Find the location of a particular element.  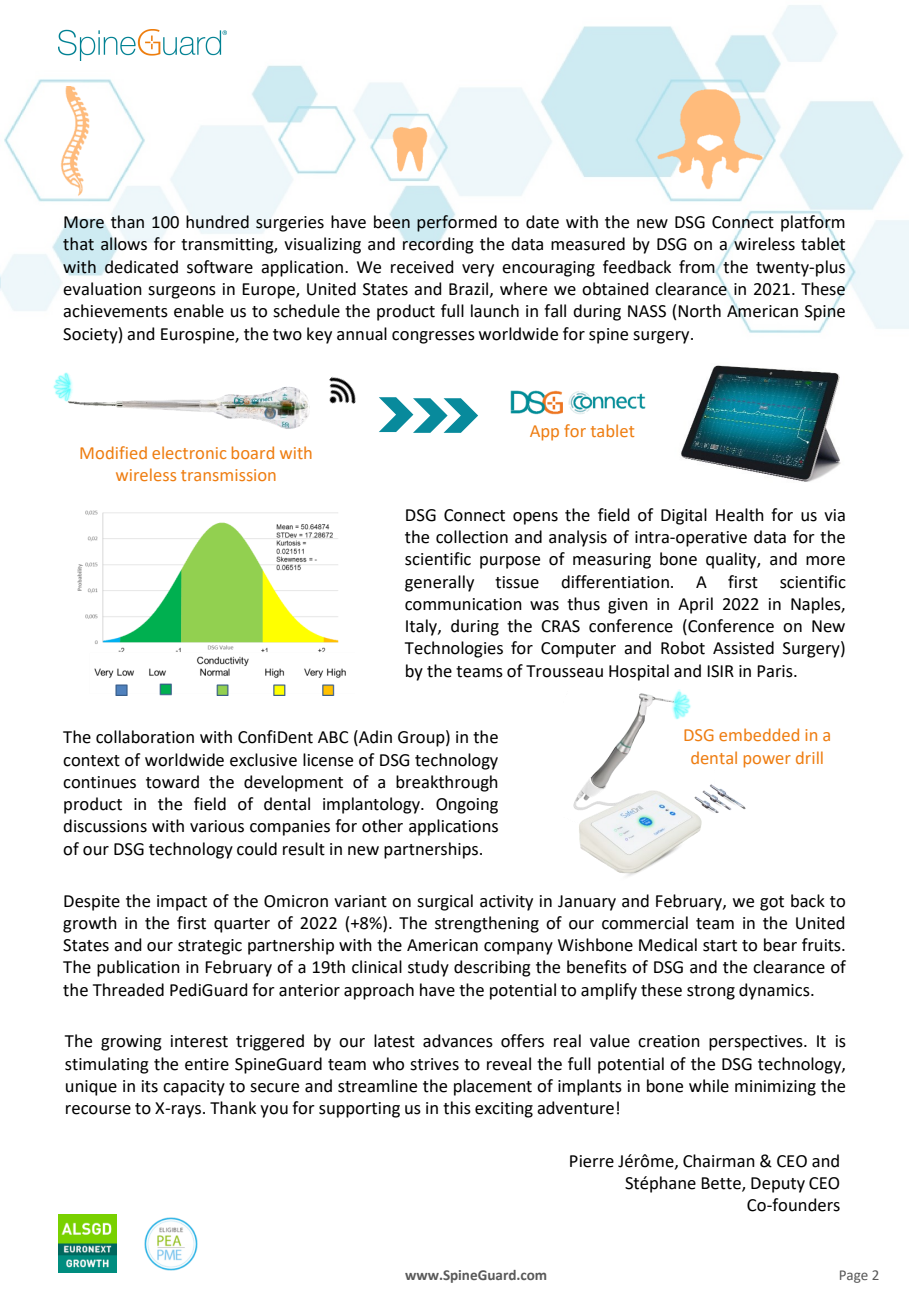

from is located at coordinates (697, 267).
